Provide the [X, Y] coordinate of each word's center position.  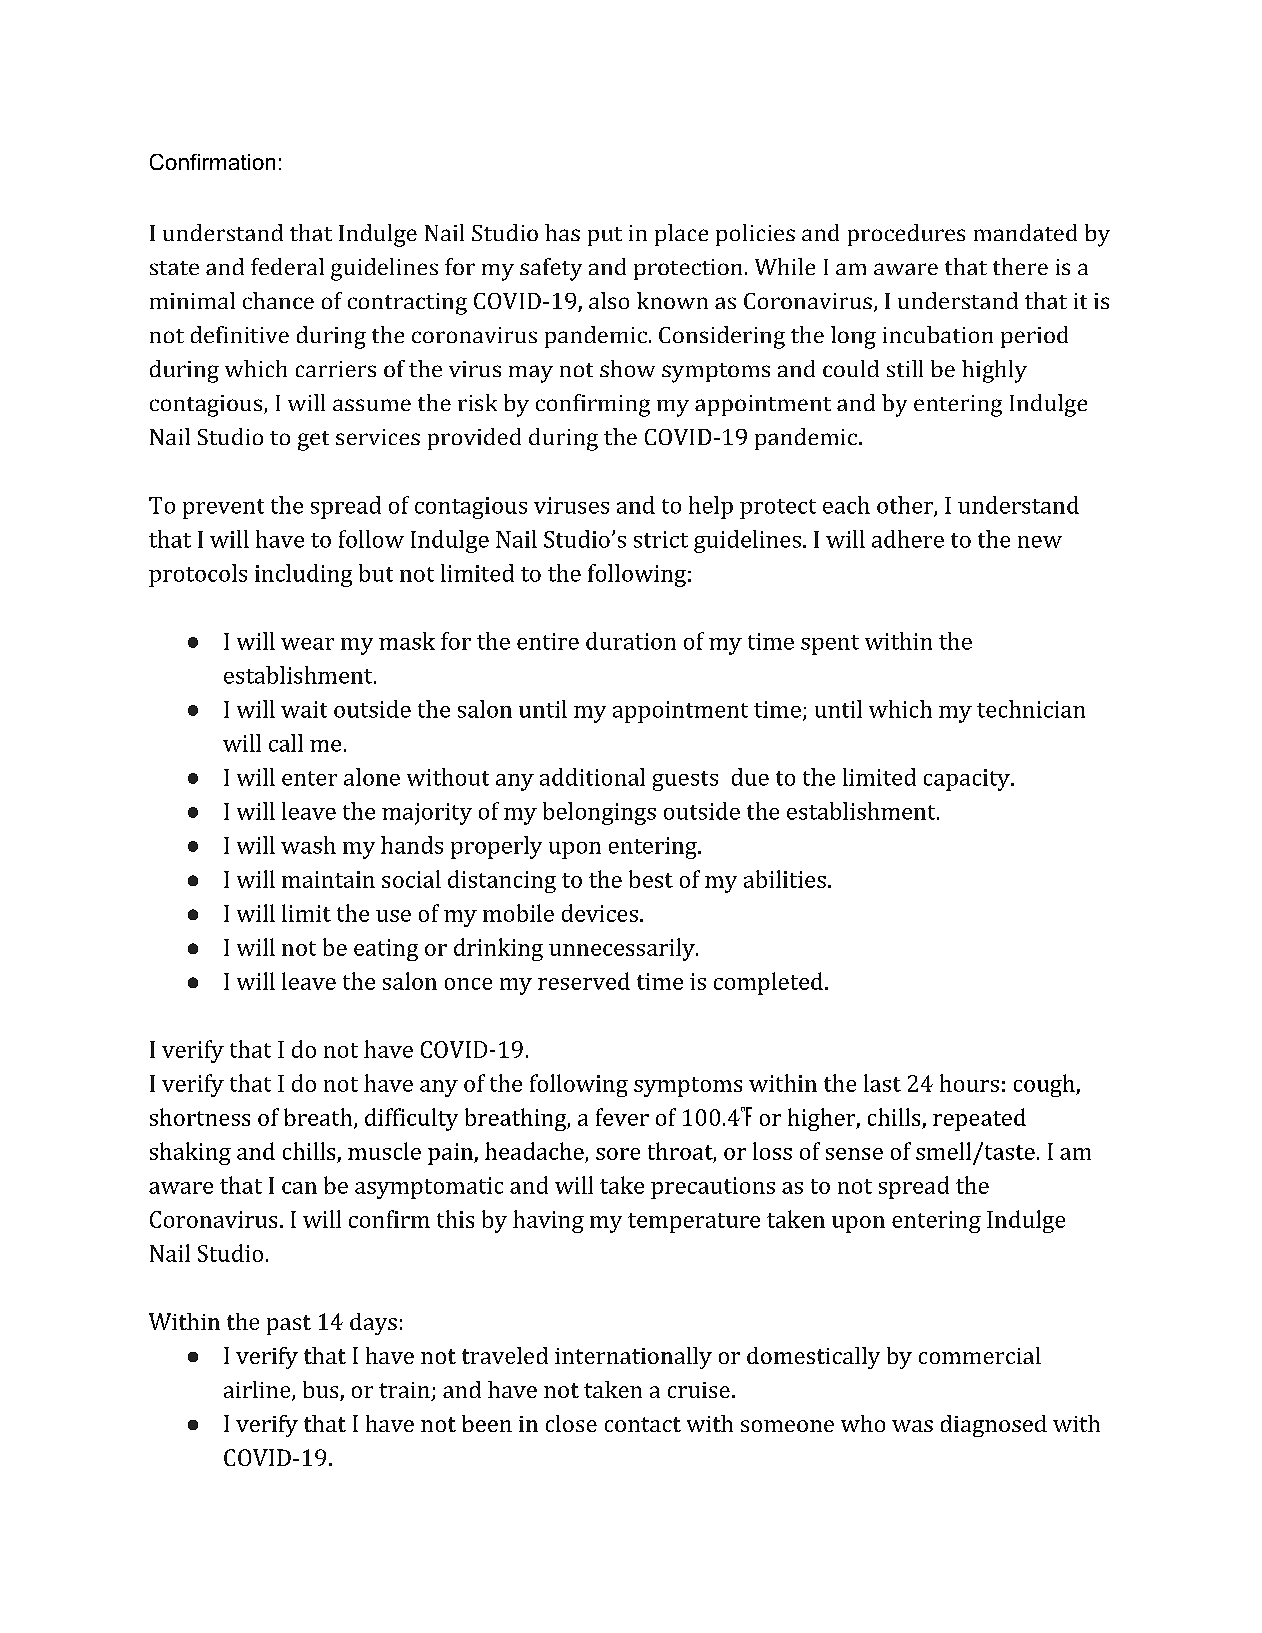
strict [661, 539]
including [303, 575]
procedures [906, 235]
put [605, 236]
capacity [967, 780]
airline [258, 1391]
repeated [979, 1119]
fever [622, 1117]
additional [592, 777]
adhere [908, 539]
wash [308, 845]
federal [287, 266]
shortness [200, 1117]
